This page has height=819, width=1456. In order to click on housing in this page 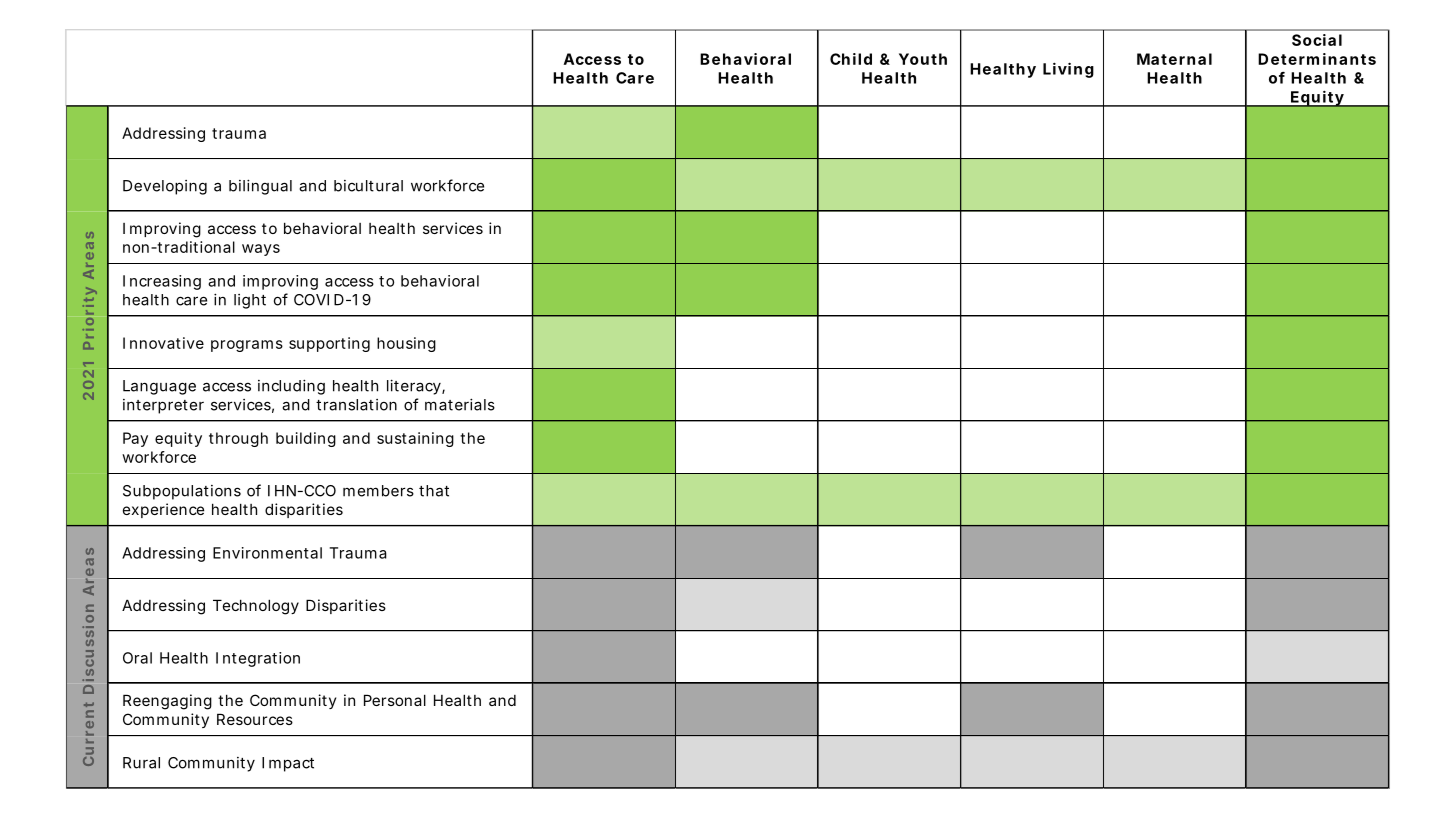, I will do `click(406, 344)`.
